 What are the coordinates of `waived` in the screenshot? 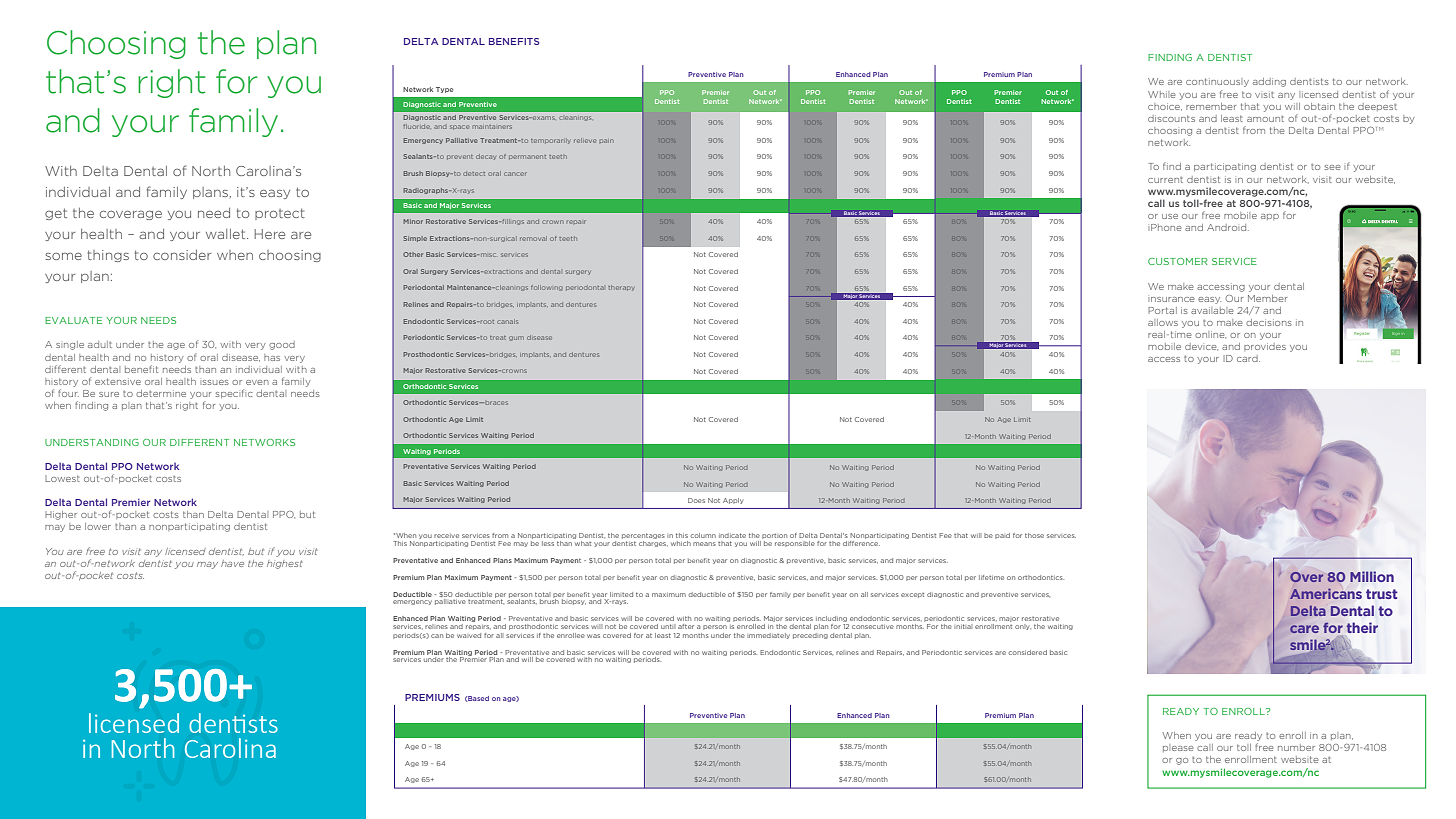 It's located at (469, 635).
